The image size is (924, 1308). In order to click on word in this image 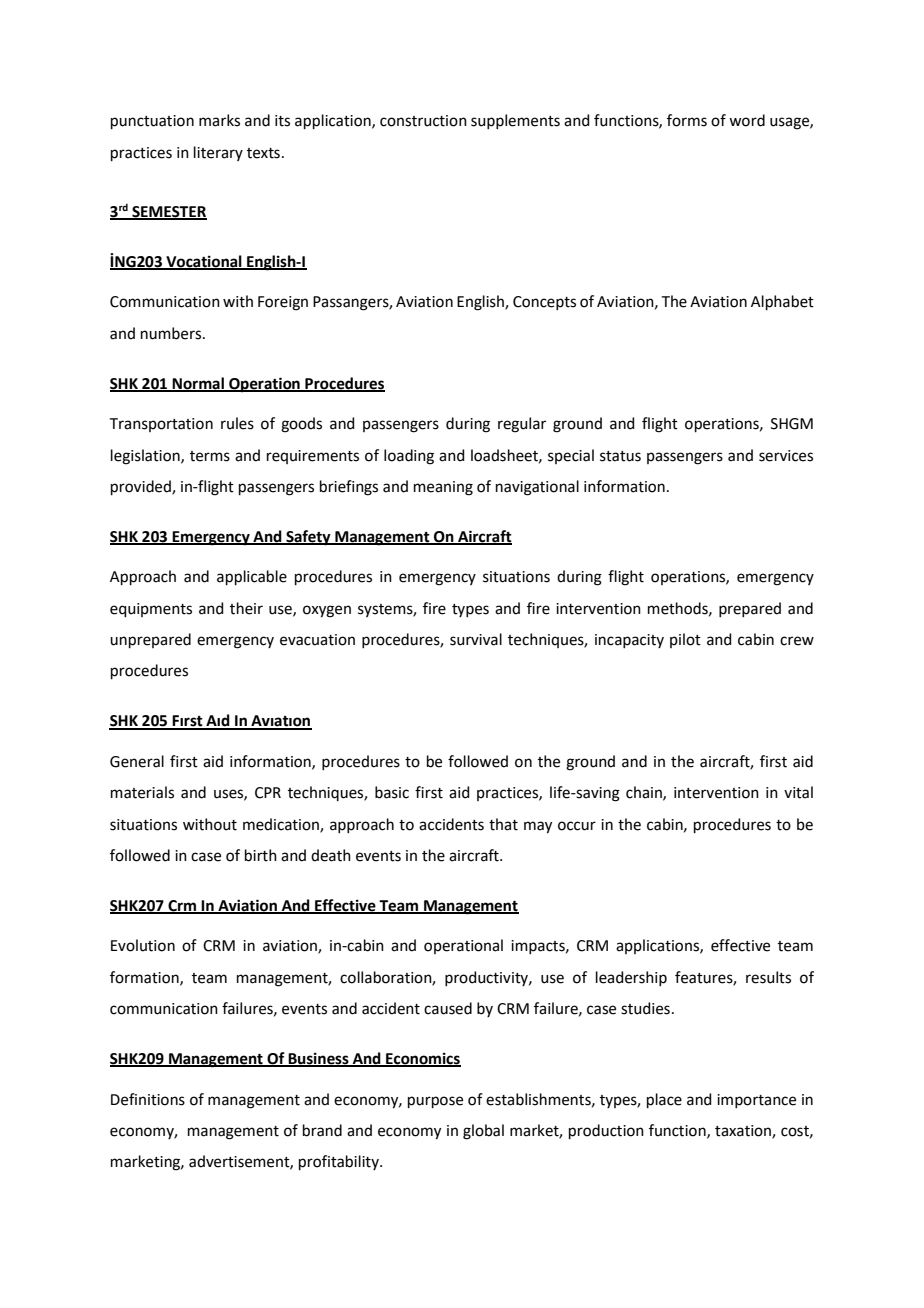, I will do `click(747, 120)`.
